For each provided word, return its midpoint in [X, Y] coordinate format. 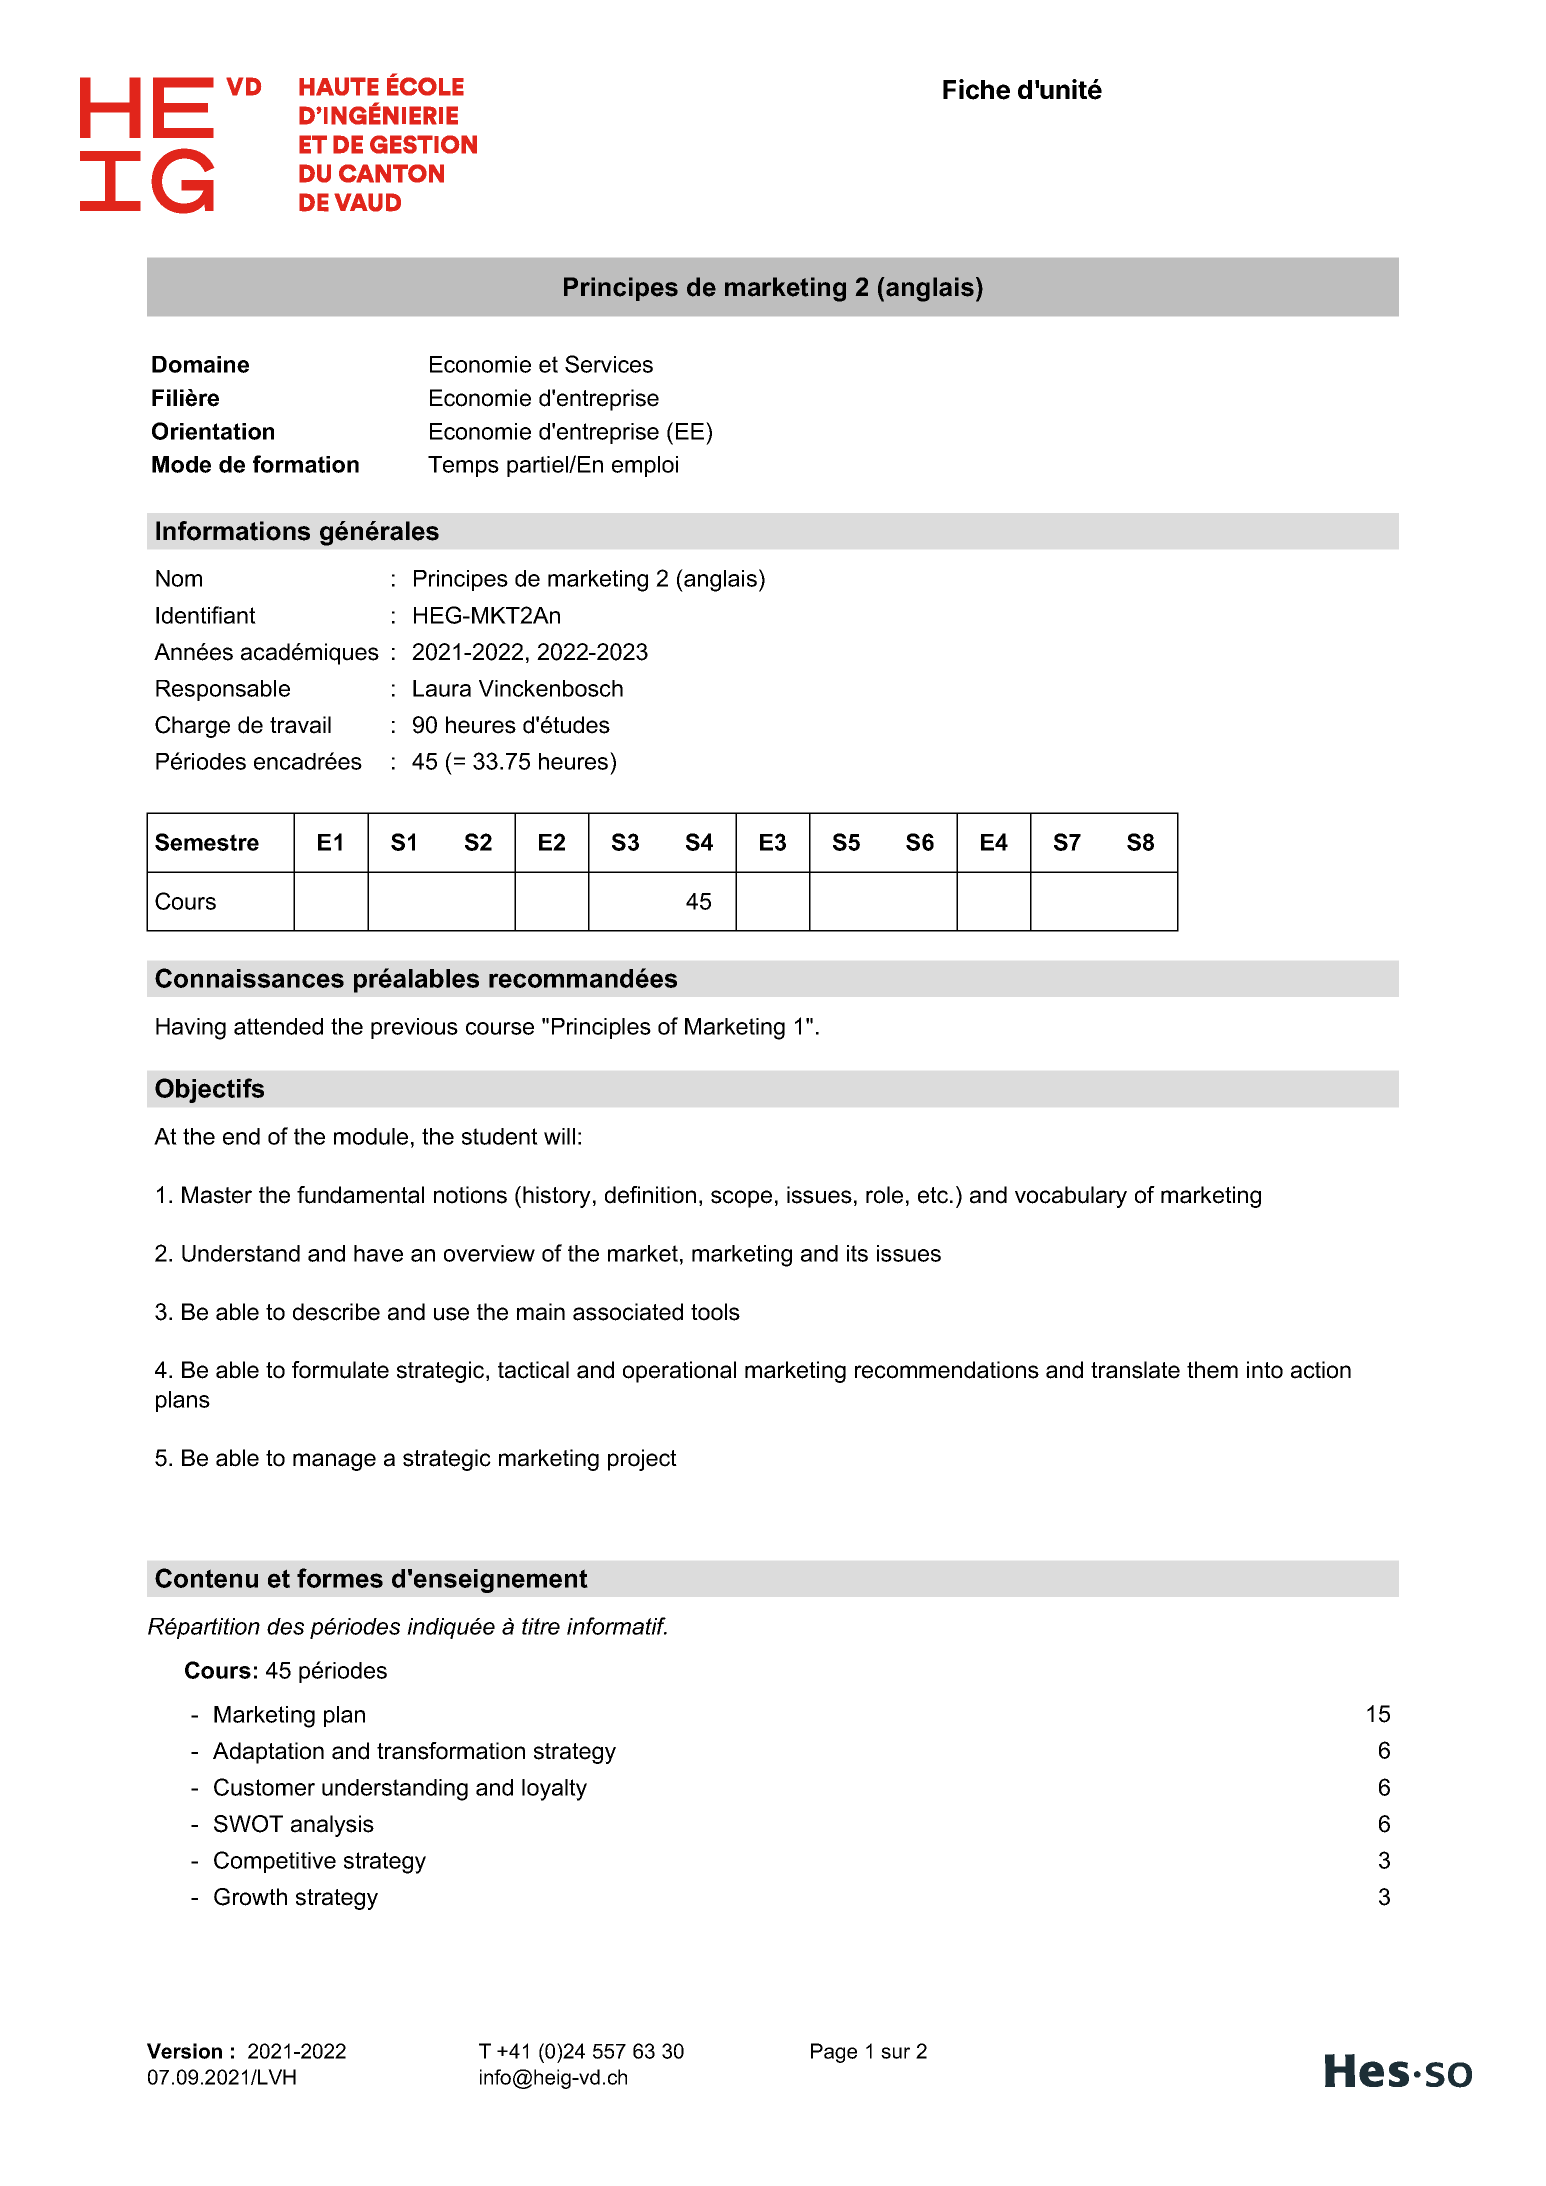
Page [834, 2053]
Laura [442, 688]
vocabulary [1071, 1197]
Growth [250, 1897]
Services [609, 364]
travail [300, 725]
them [1212, 1370]
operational [679, 1372]
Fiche [976, 89]
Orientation [213, 431]
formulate [340, 1370]
